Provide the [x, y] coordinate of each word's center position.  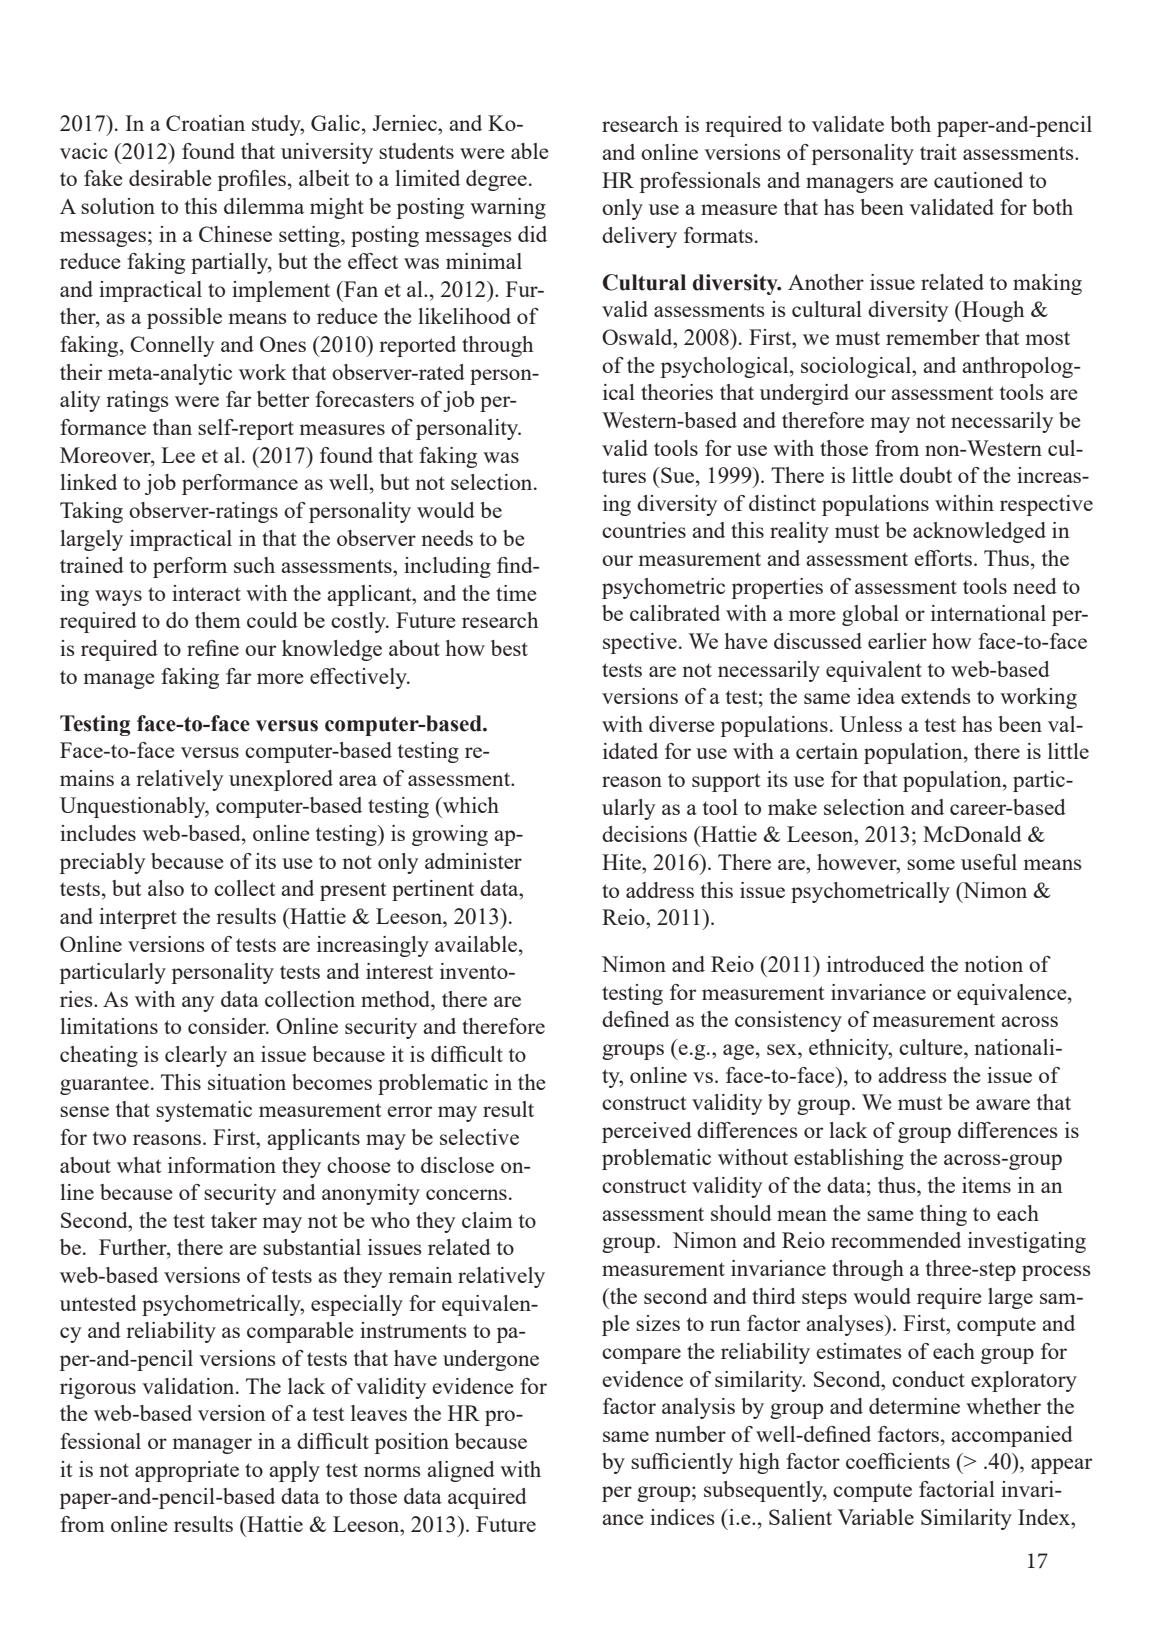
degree [496, 180]
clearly [196, 1056]
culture [932, 1047]
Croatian [205, 123]
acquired [487, 1498]
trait [938, 152]
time [516, 593]
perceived [647, 1132]
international [988, 613]
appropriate [187, 1471]
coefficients [898, 1461]
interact [206, 593]
